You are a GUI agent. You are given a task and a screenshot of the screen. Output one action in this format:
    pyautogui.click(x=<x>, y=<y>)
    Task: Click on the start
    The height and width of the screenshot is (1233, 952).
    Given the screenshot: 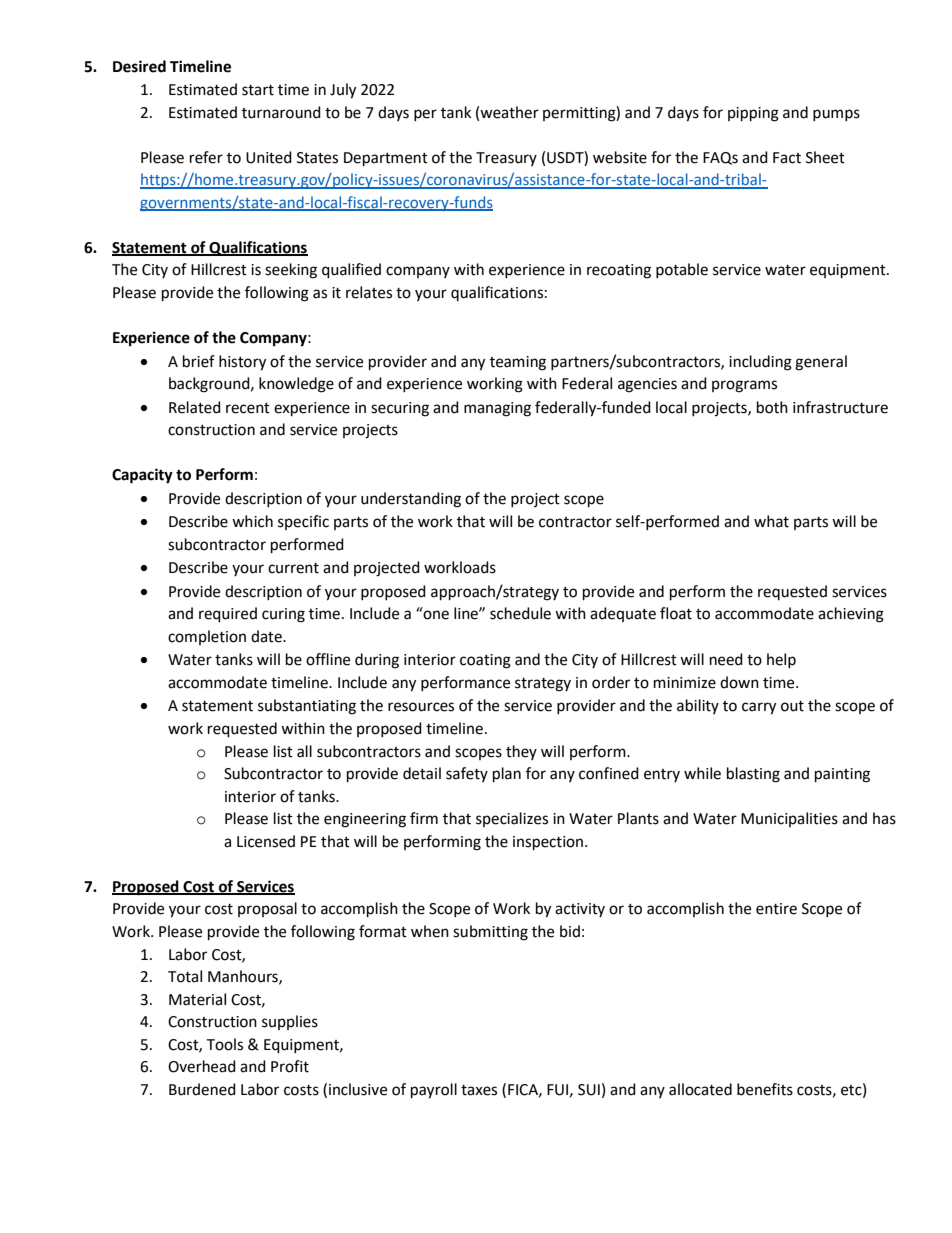 What is the action you would take?
    pyautogui.click(x=258, y=90)
